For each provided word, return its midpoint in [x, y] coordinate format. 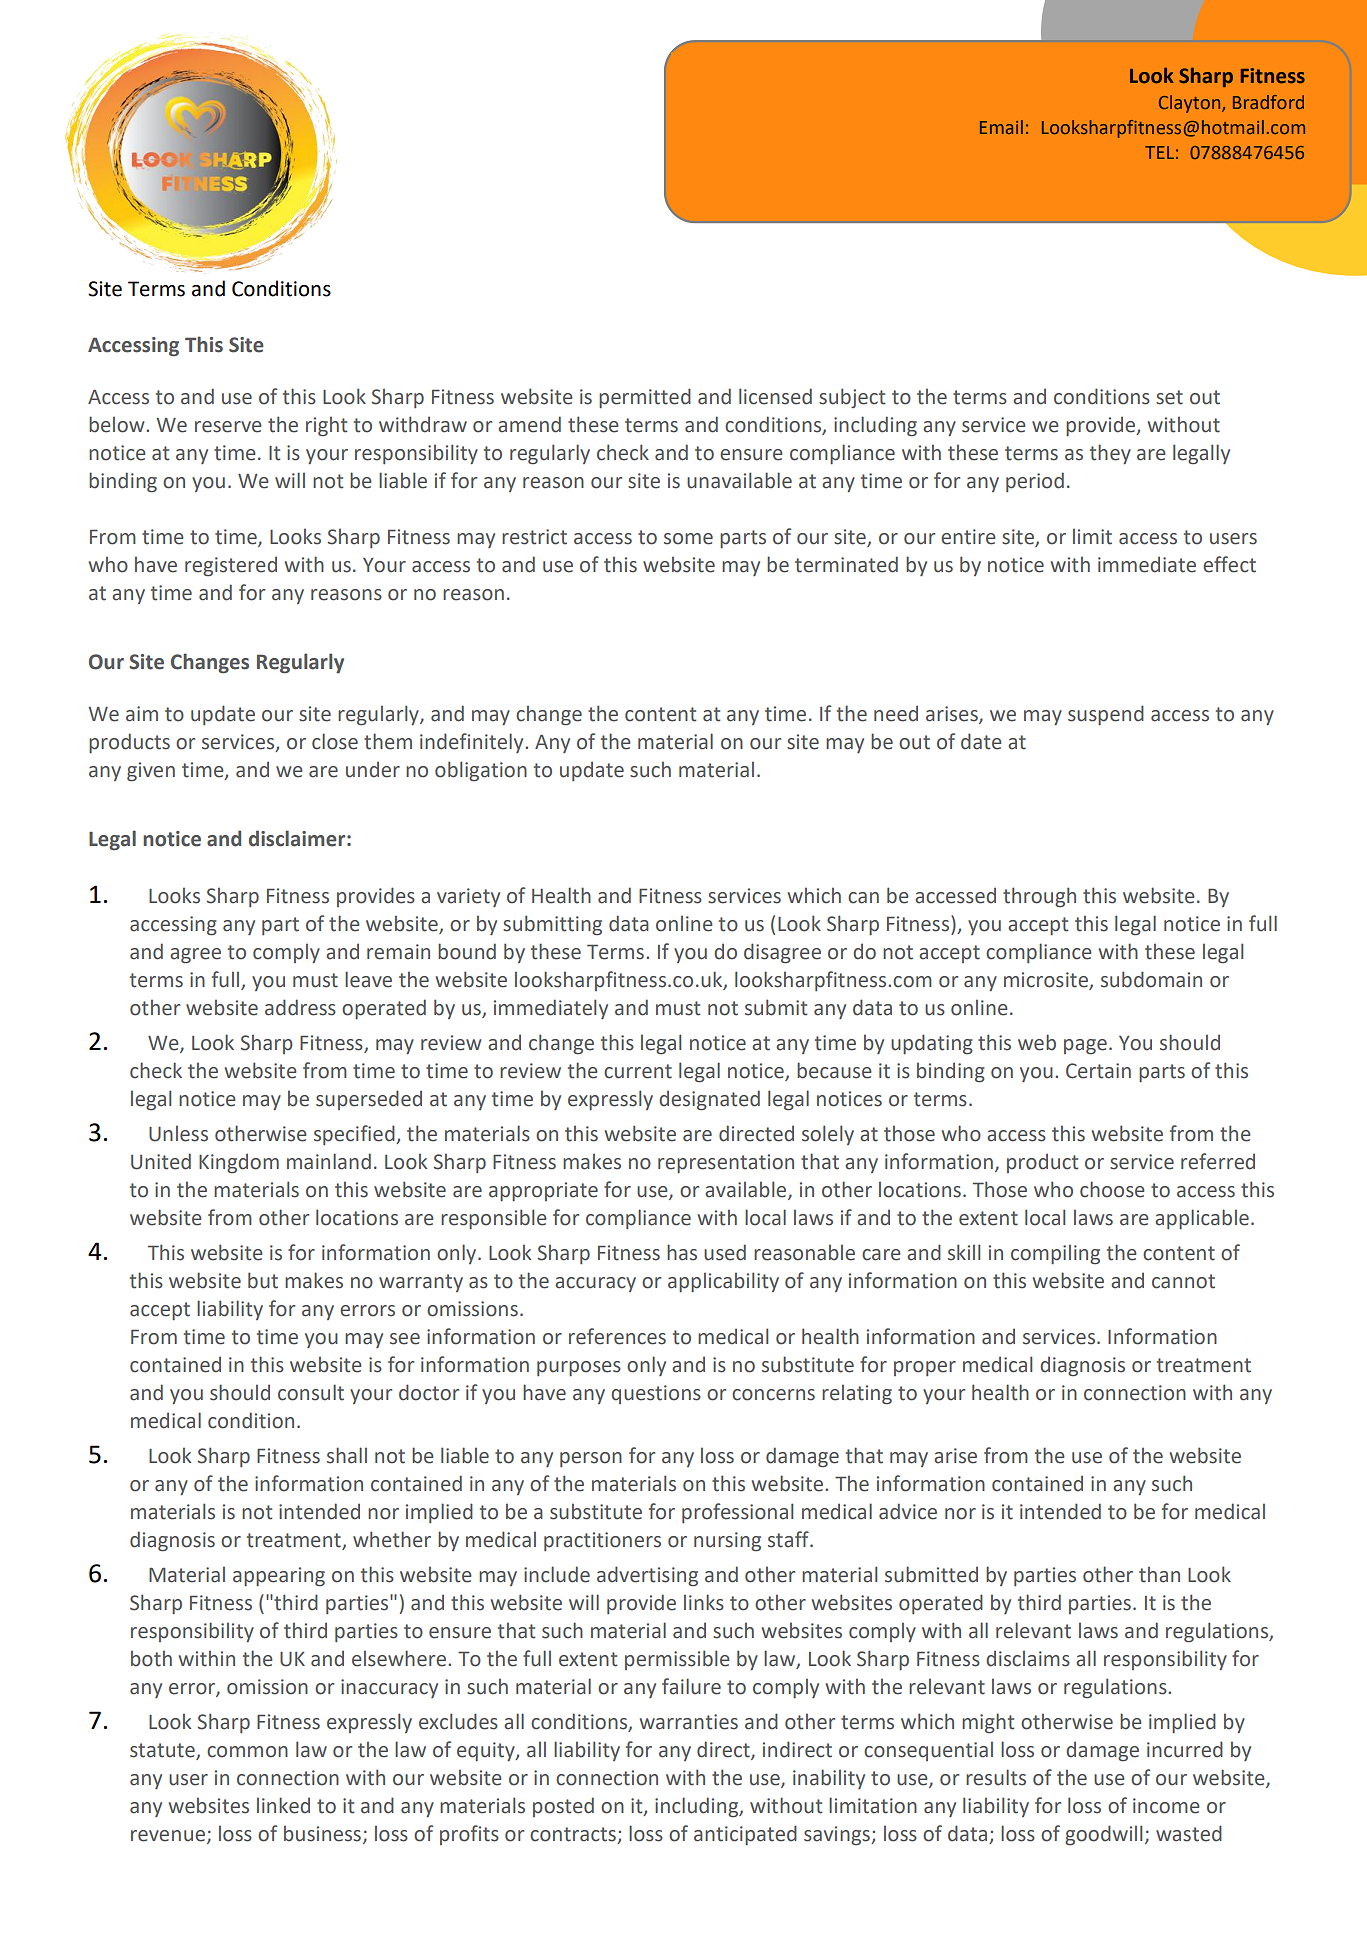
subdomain [1151, 979]
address [300, 1007]
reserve [228, 427]
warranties [689, 1722]
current [638, 1071]
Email [1001, 127]
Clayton [1191, 104]
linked [283, 1805]
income [1166, 1806]
